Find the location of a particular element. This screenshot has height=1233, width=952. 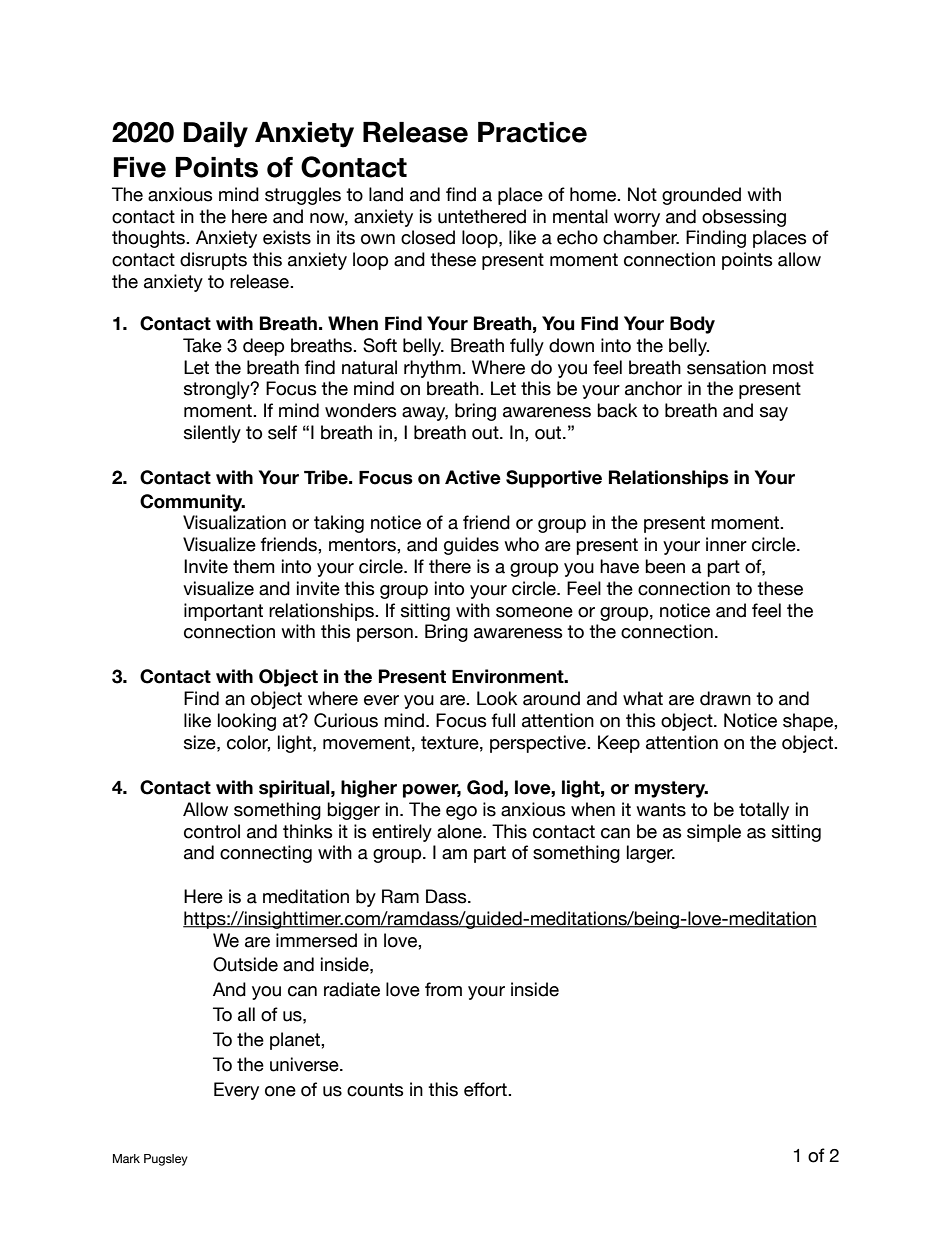

person is located at coordinates (385, 635).
